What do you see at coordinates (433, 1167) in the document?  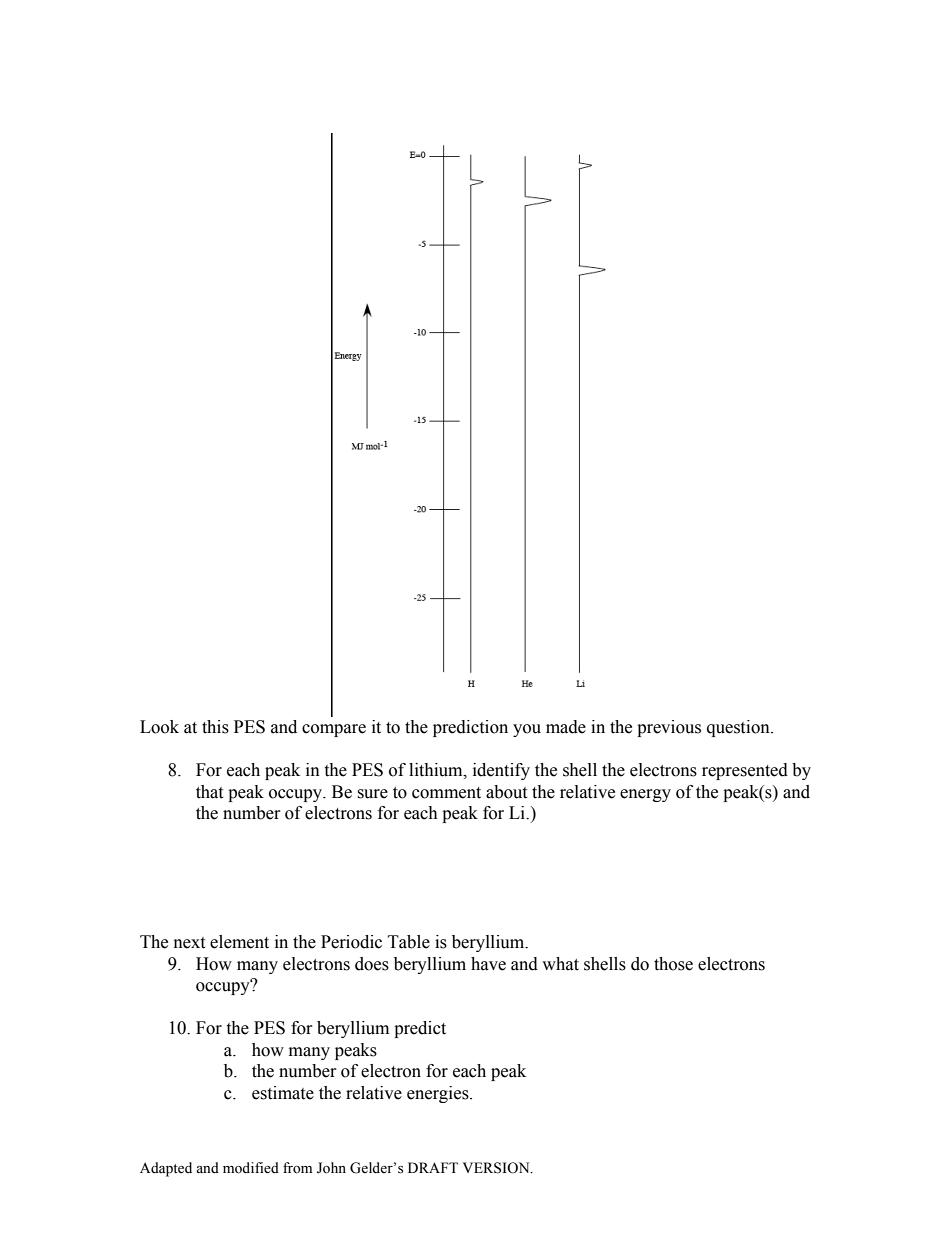 I see `DRAFT` at bounding box center [433, 1167].
